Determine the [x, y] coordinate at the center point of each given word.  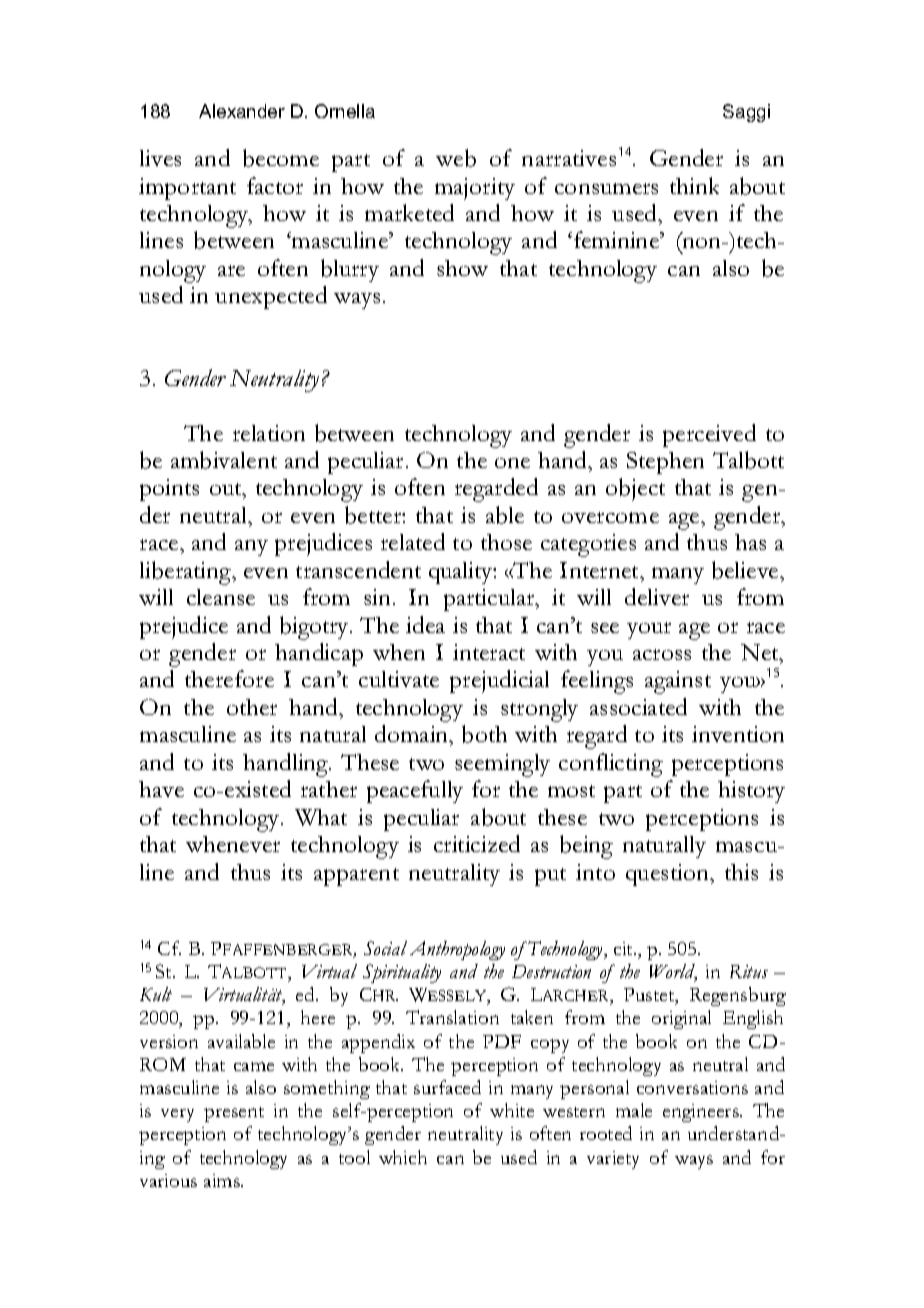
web [456, 158]
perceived [709, 435]
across [662, 654]
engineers [702, 1113]
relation [269, 433]
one [512, 463]
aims [223, 1180]
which [403, 1157]
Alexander [242, 111]
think [694, 185]
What [321, 817]
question [668, 875]
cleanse [221, 597]
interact [489, 652]
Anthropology [457, 950]
